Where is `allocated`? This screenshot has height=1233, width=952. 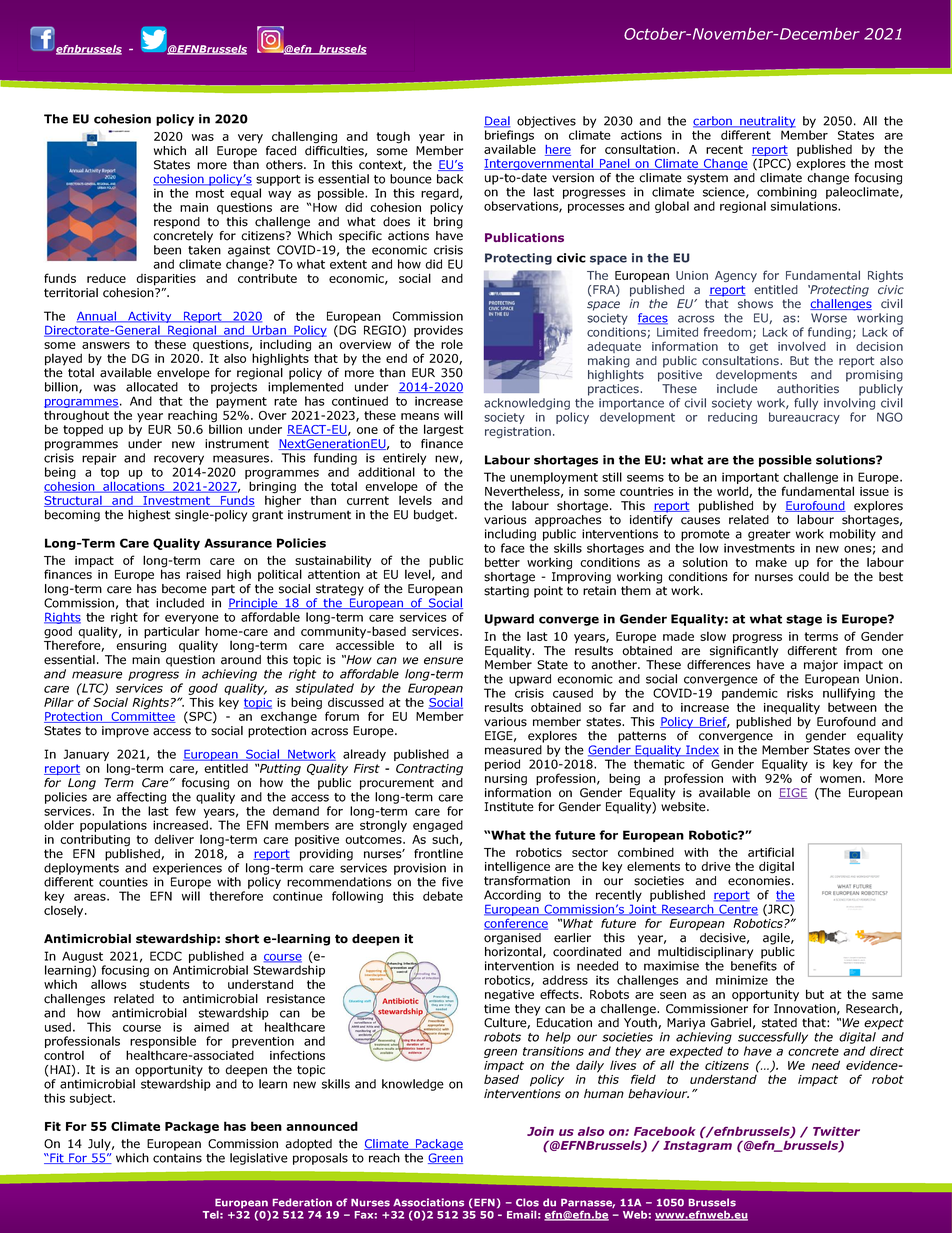
allocated is located at coordinates (152, 387).
